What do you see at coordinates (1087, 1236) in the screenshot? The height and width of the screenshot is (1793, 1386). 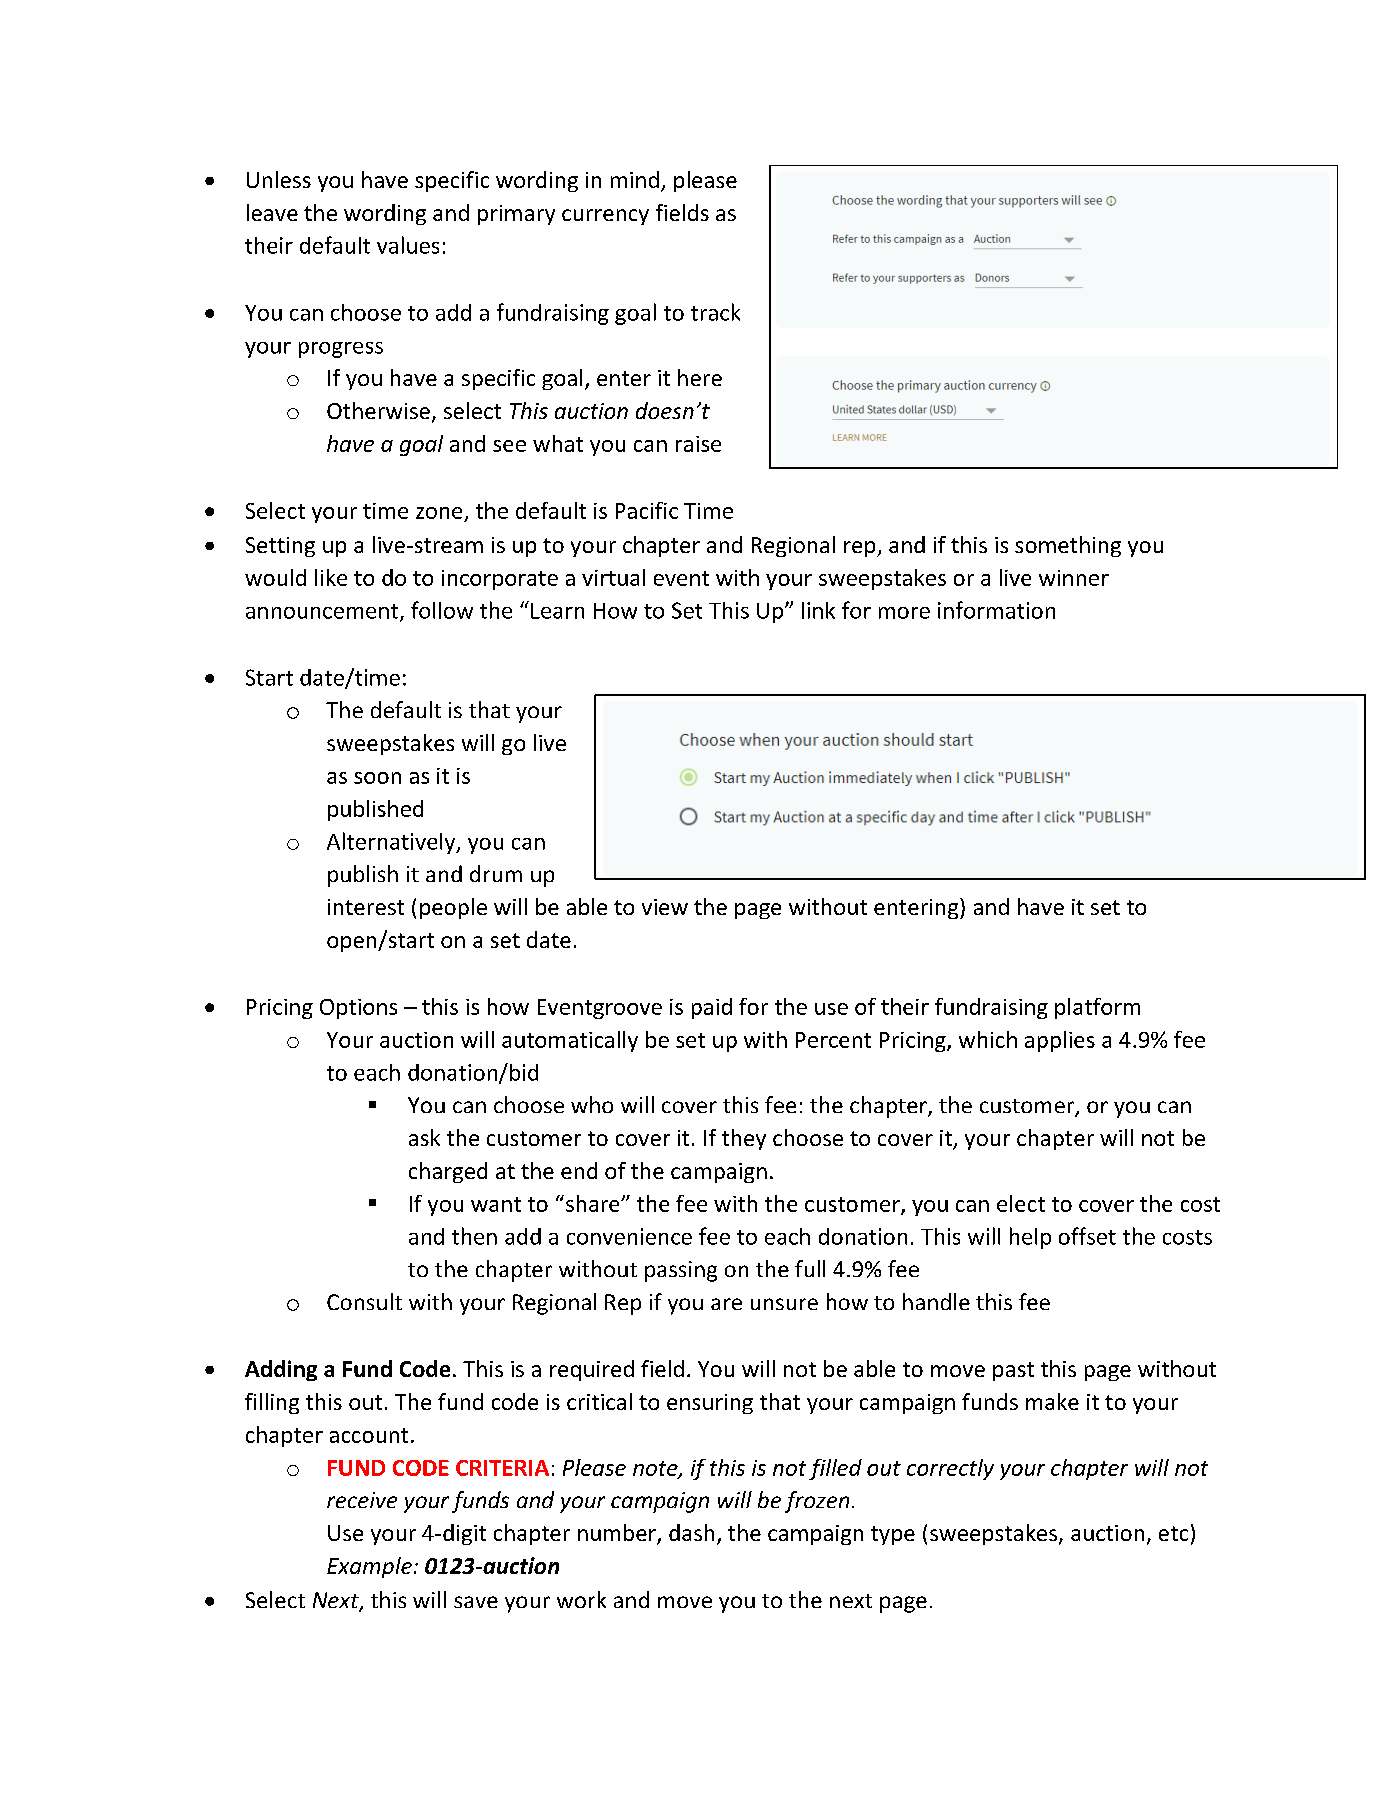 I see `offset` at bounding box center [1087, 1236].
